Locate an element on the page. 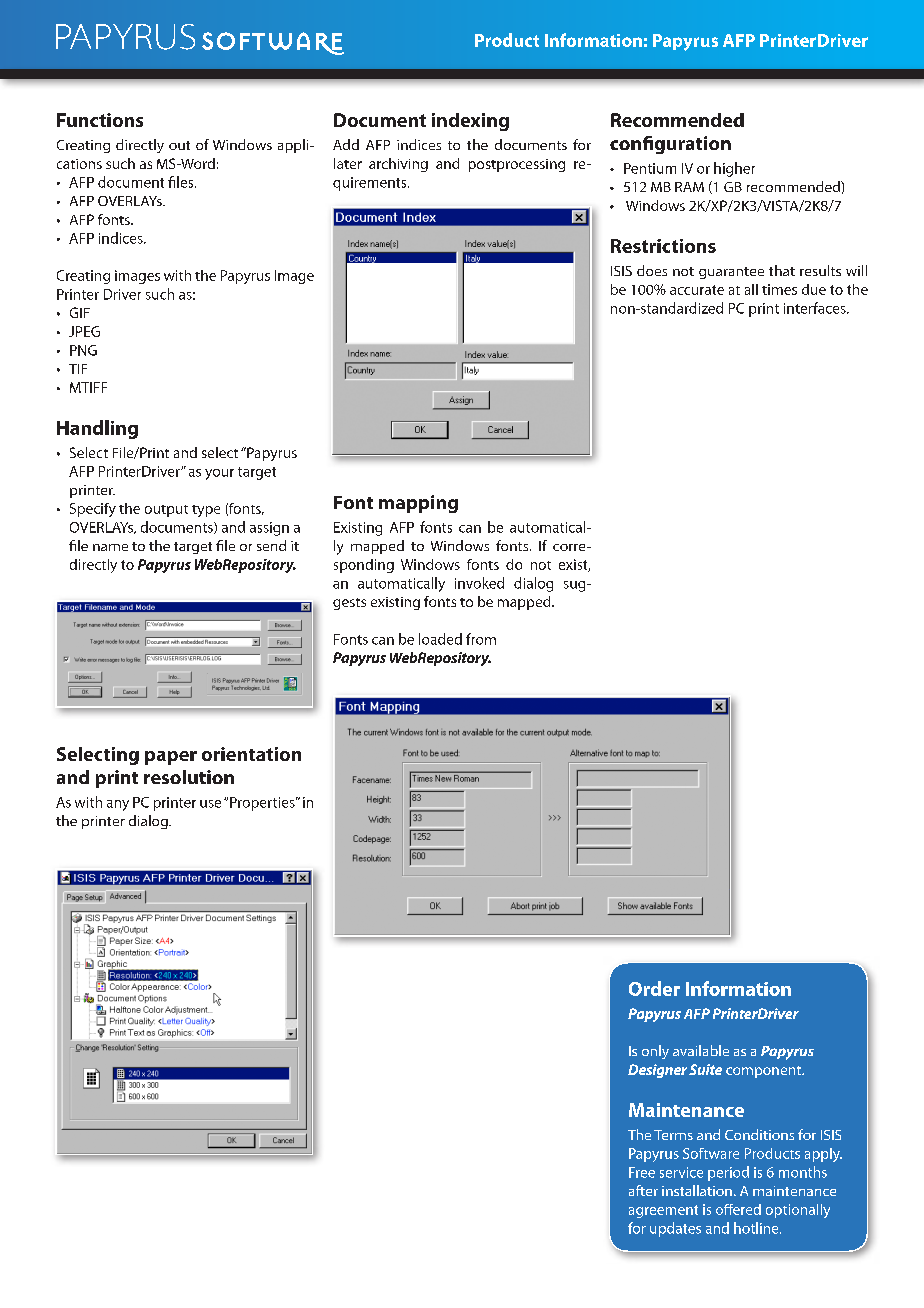 This document has width=924, height=1308. interfaces is located at coordinates (816, 308).
